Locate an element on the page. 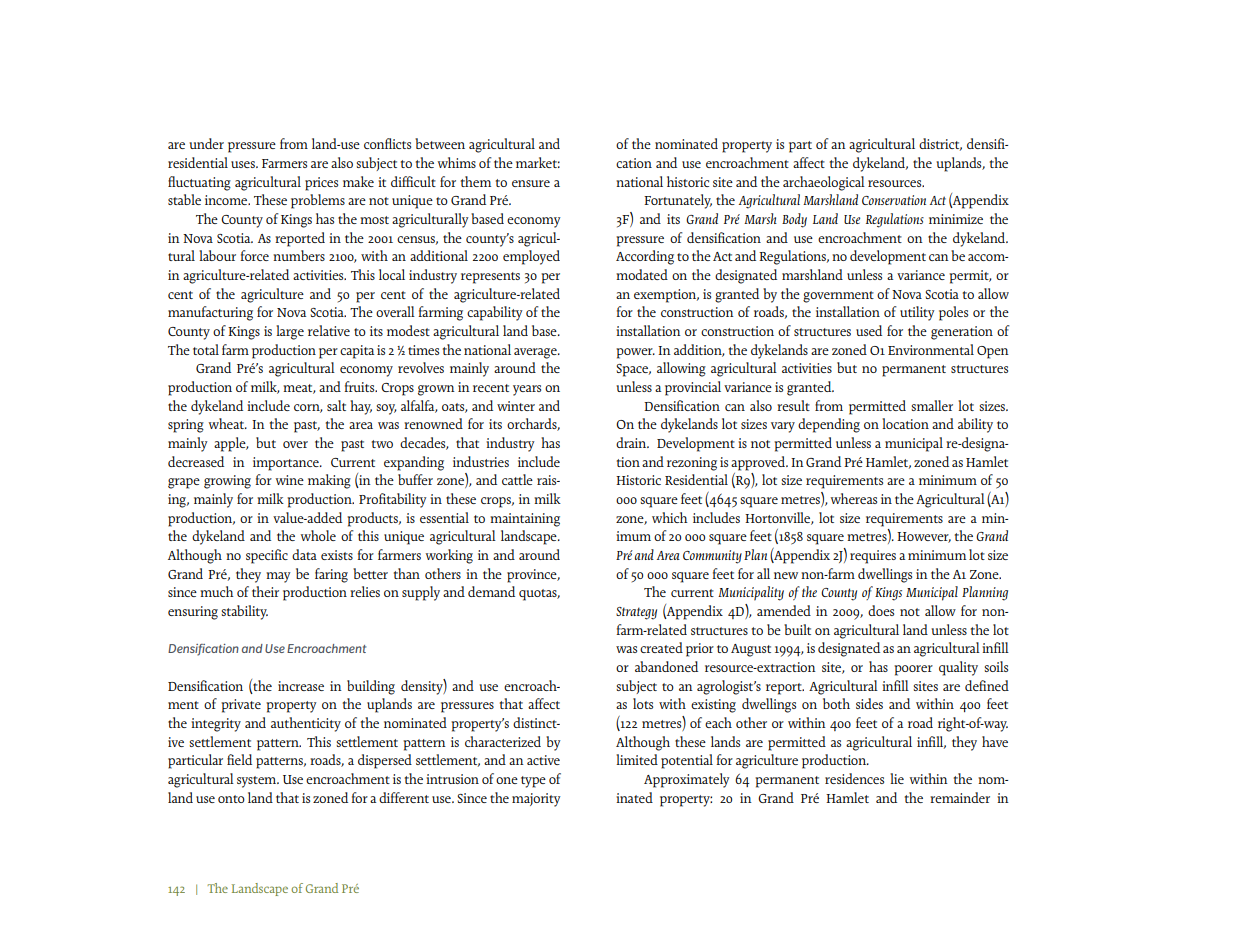 This image has width=1233, height=952. winter is located at coordinates (516, 406).
